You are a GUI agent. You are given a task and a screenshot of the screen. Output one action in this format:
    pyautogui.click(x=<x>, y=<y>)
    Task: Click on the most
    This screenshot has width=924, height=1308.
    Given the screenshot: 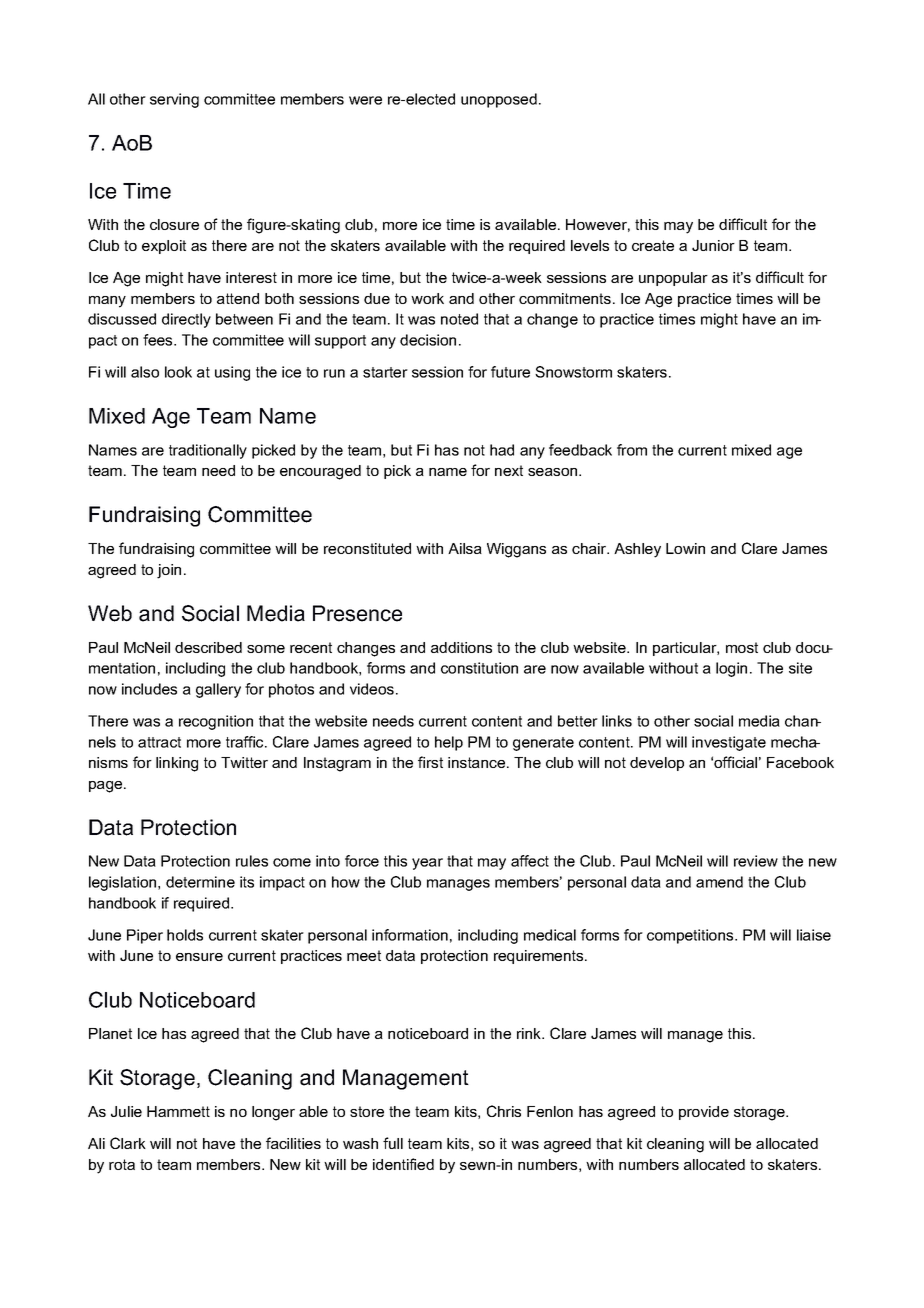 What is the action you would take?
    pyautogui.click(x=742, y=647)
